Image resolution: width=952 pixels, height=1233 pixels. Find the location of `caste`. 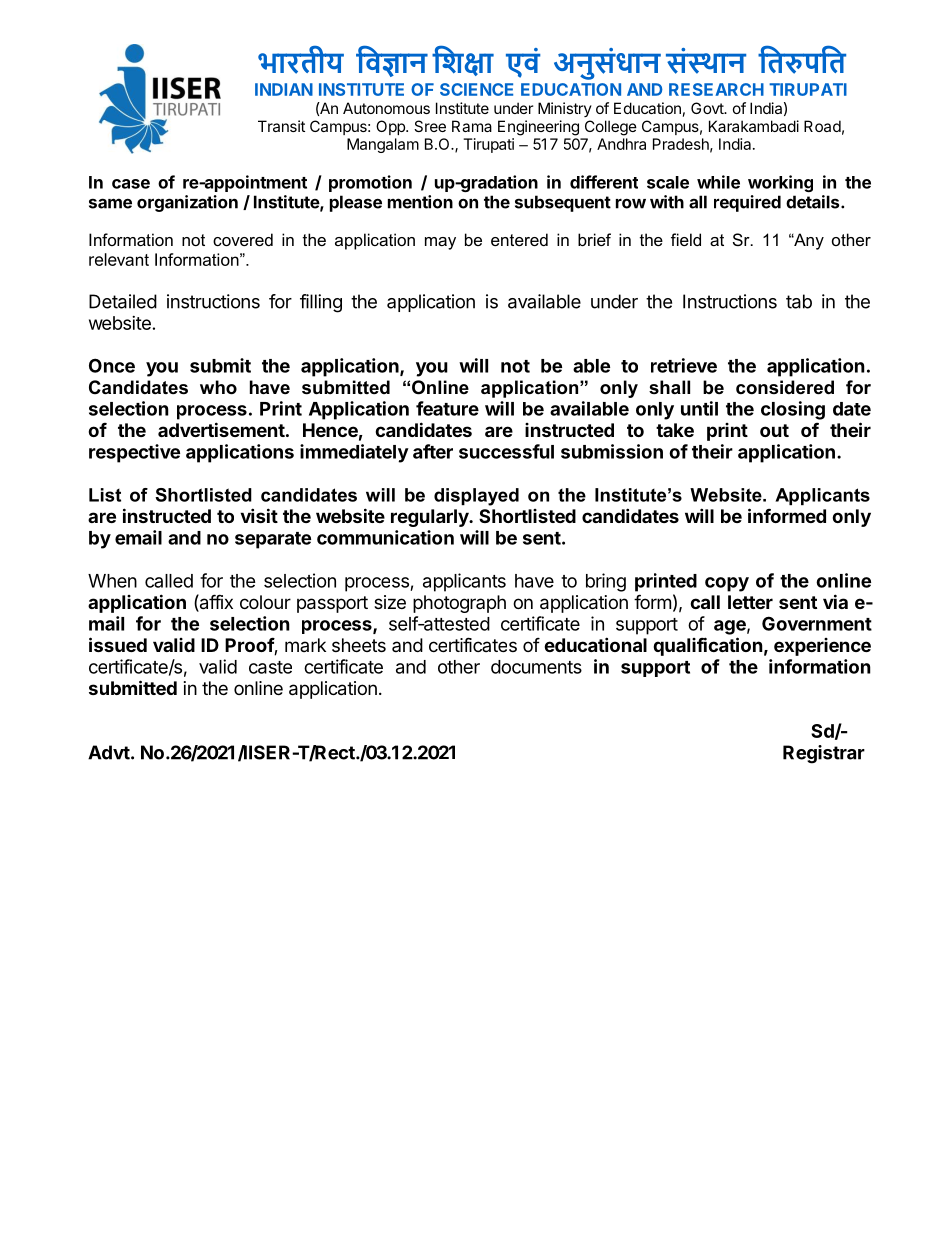

caste is located at coordinates (270, 667).
